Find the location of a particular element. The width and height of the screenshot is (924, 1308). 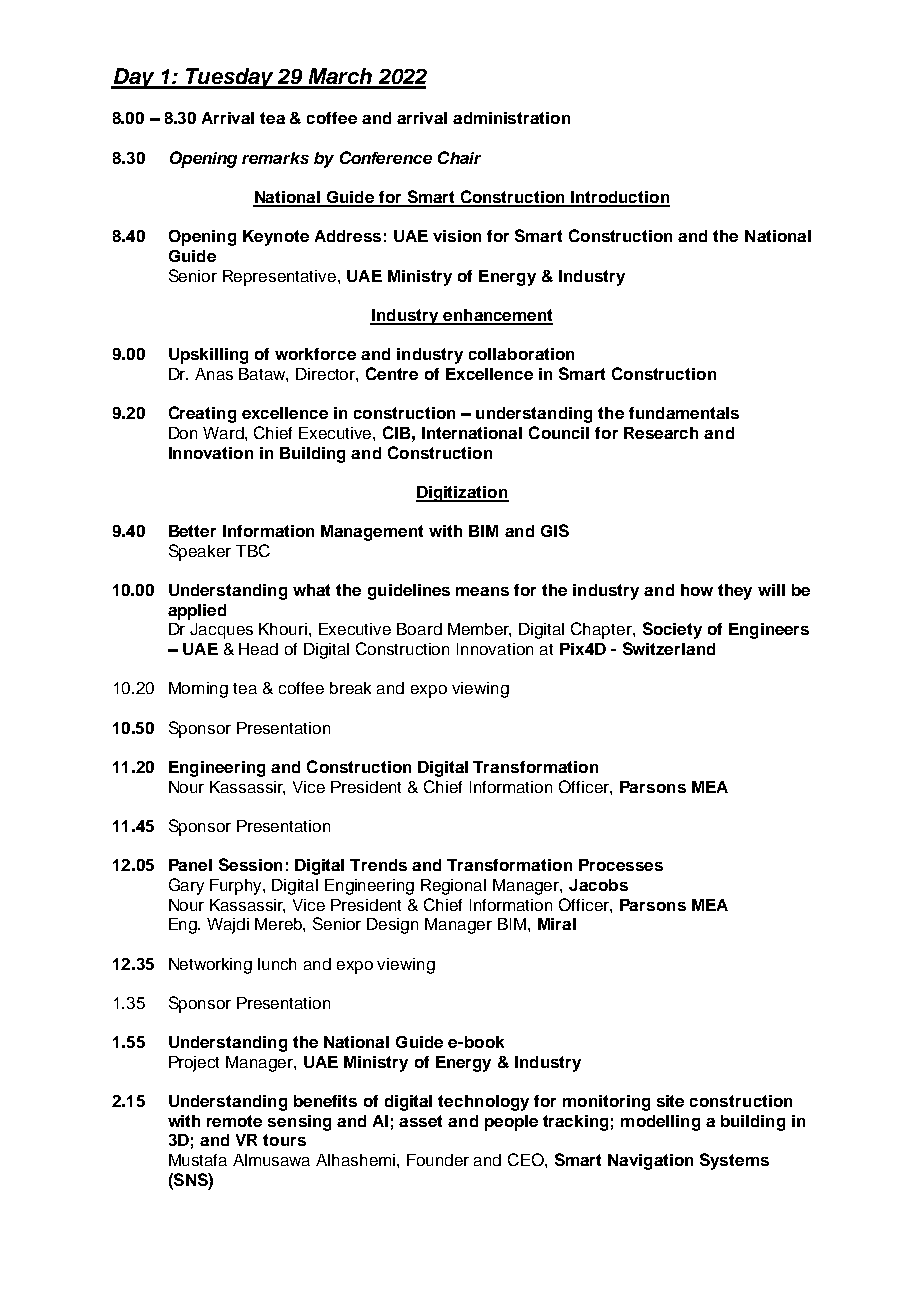

Regional is located at coordinates (453, 887).
